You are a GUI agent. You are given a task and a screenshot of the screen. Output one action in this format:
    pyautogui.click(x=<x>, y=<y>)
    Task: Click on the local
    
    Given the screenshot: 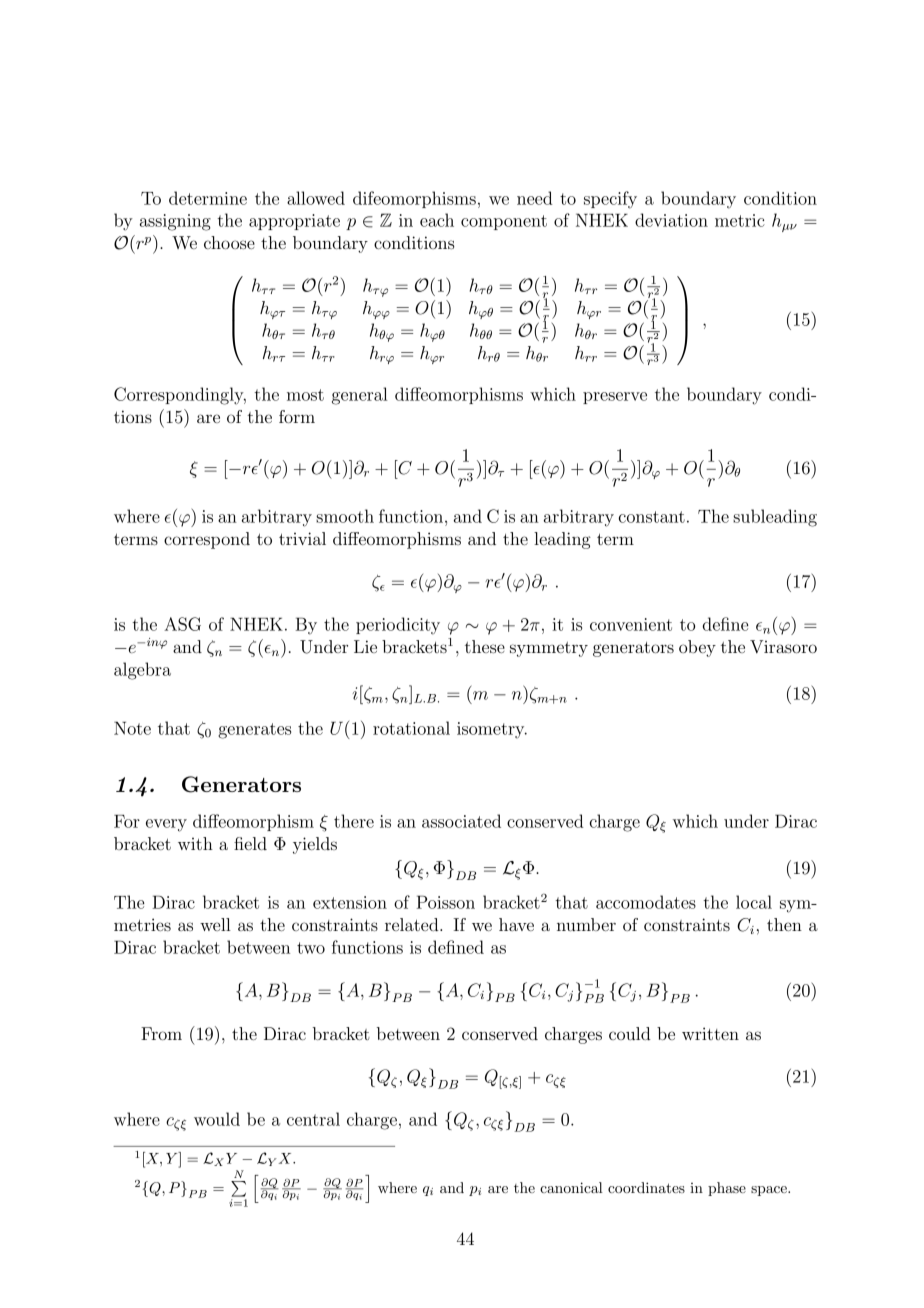 What is the action you would take?
    pyautogui.click(x=754, y=902)
